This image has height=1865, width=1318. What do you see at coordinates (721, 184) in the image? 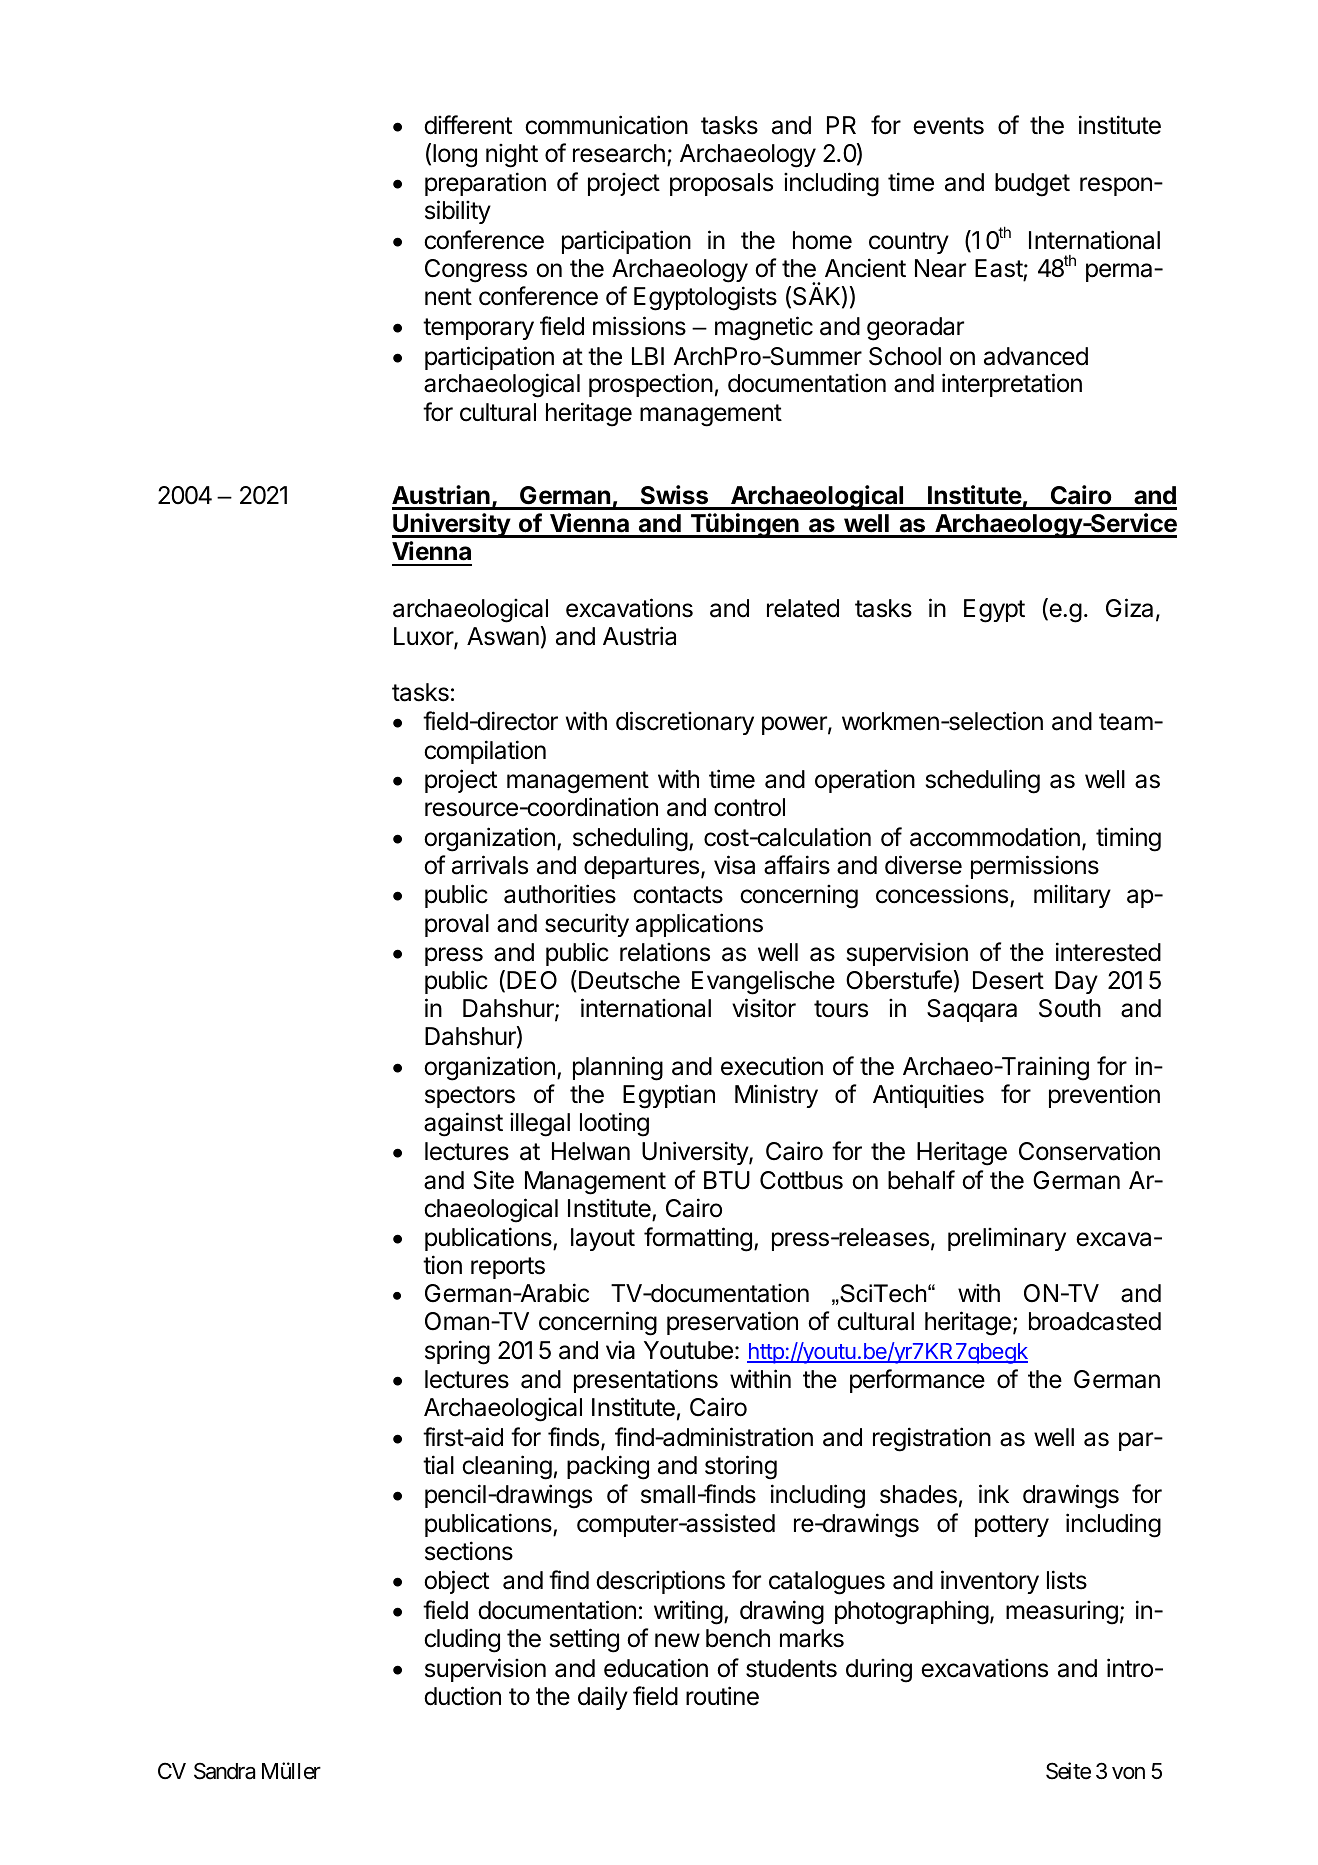
I see `proposals` at bounding box center [721, 184].
